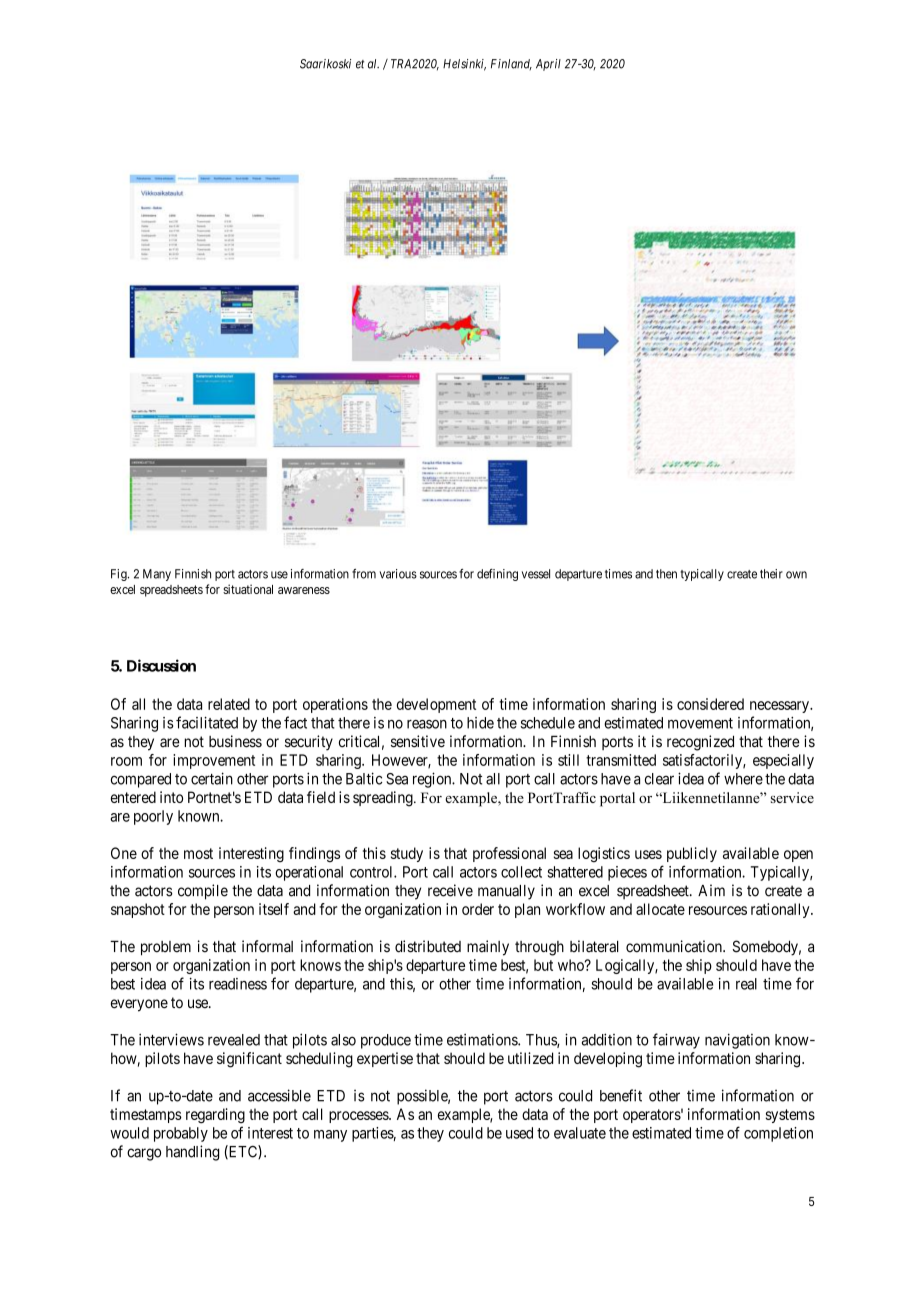  What do you see at coordinates (215, 1116) in the screenshot?
I see `regarding` at bounding box center [215, 1116].
